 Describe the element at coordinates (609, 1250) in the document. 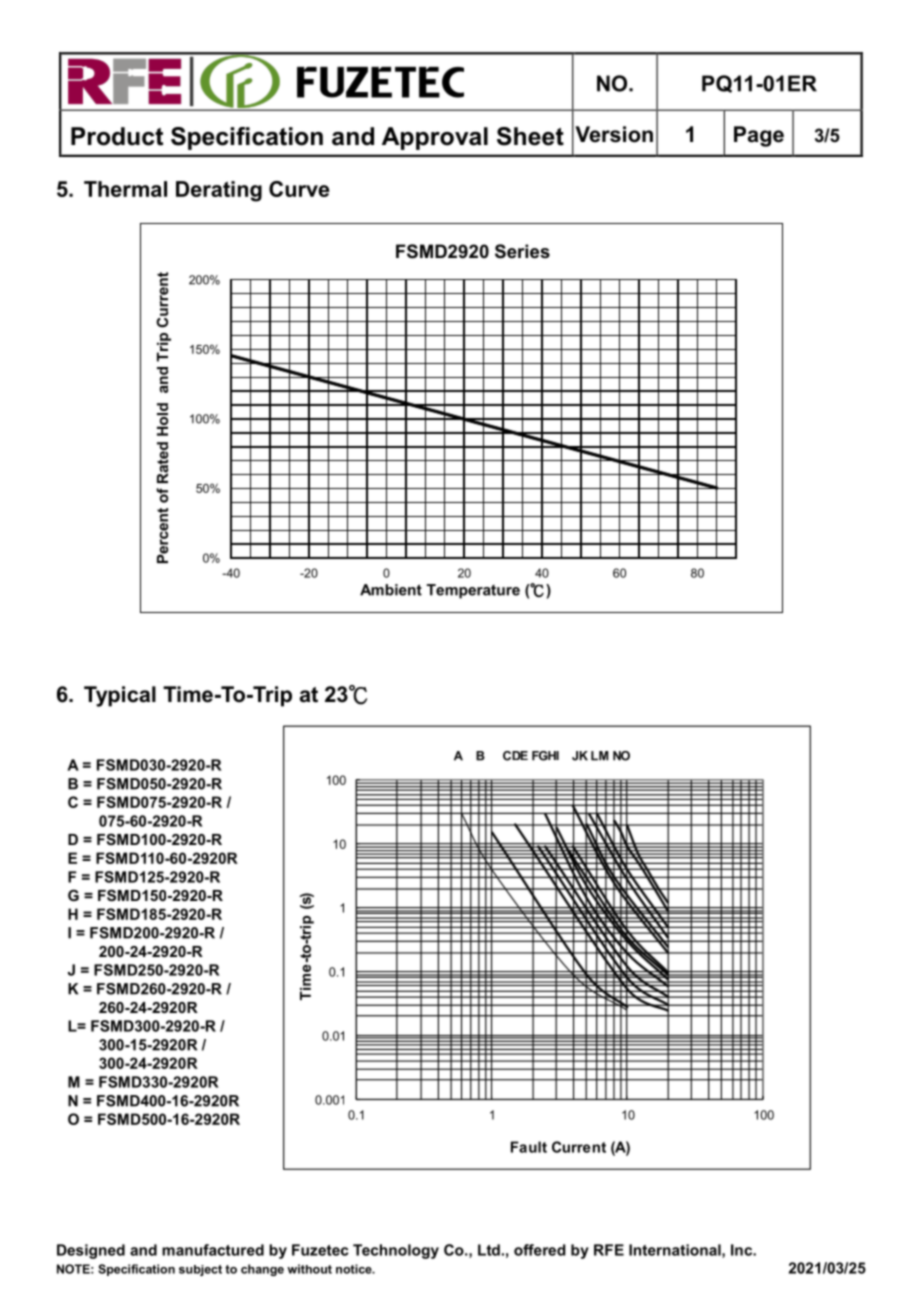

I see `RFE` at that location.
